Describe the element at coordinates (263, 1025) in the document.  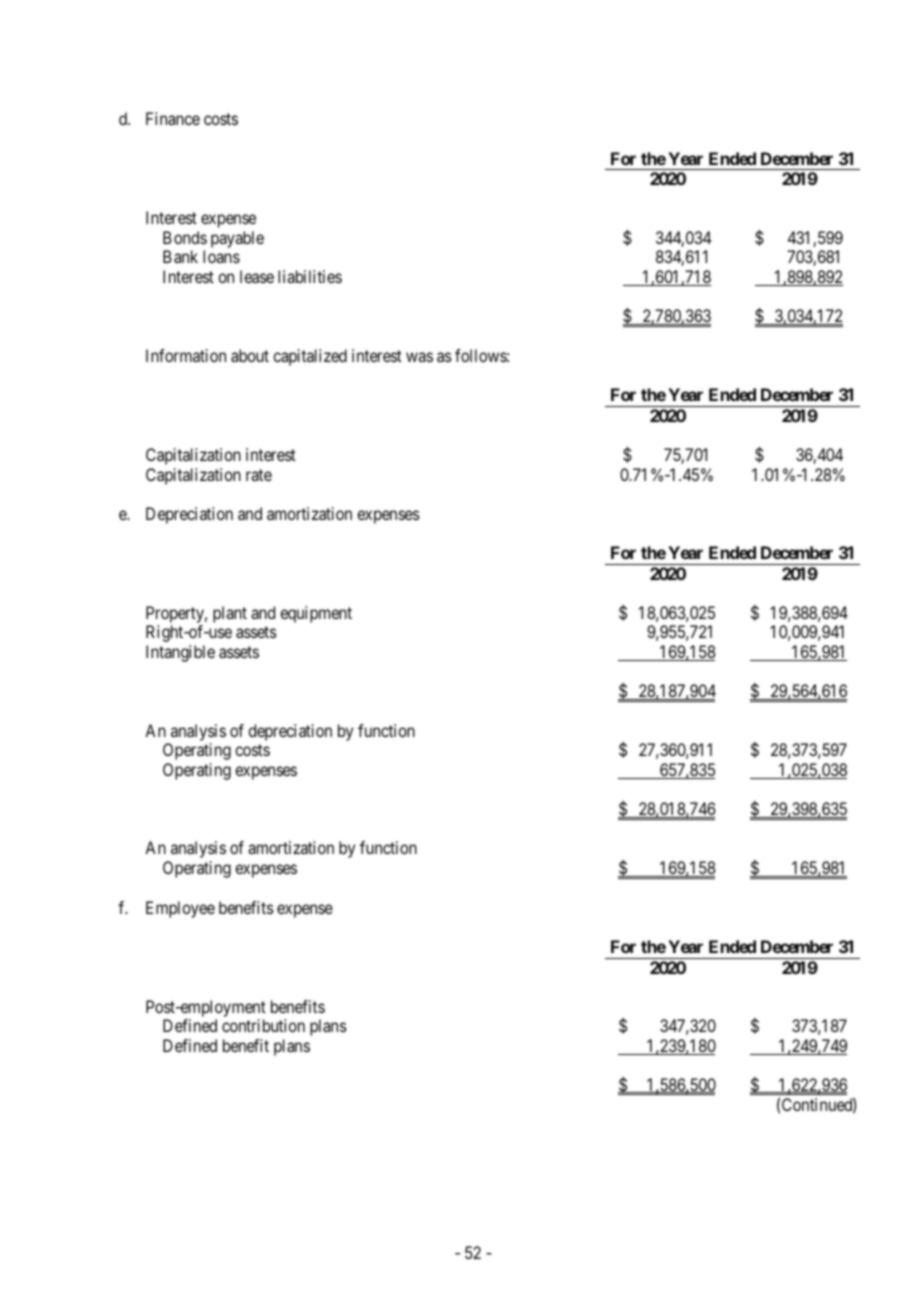
I see `contribution` at that location.
